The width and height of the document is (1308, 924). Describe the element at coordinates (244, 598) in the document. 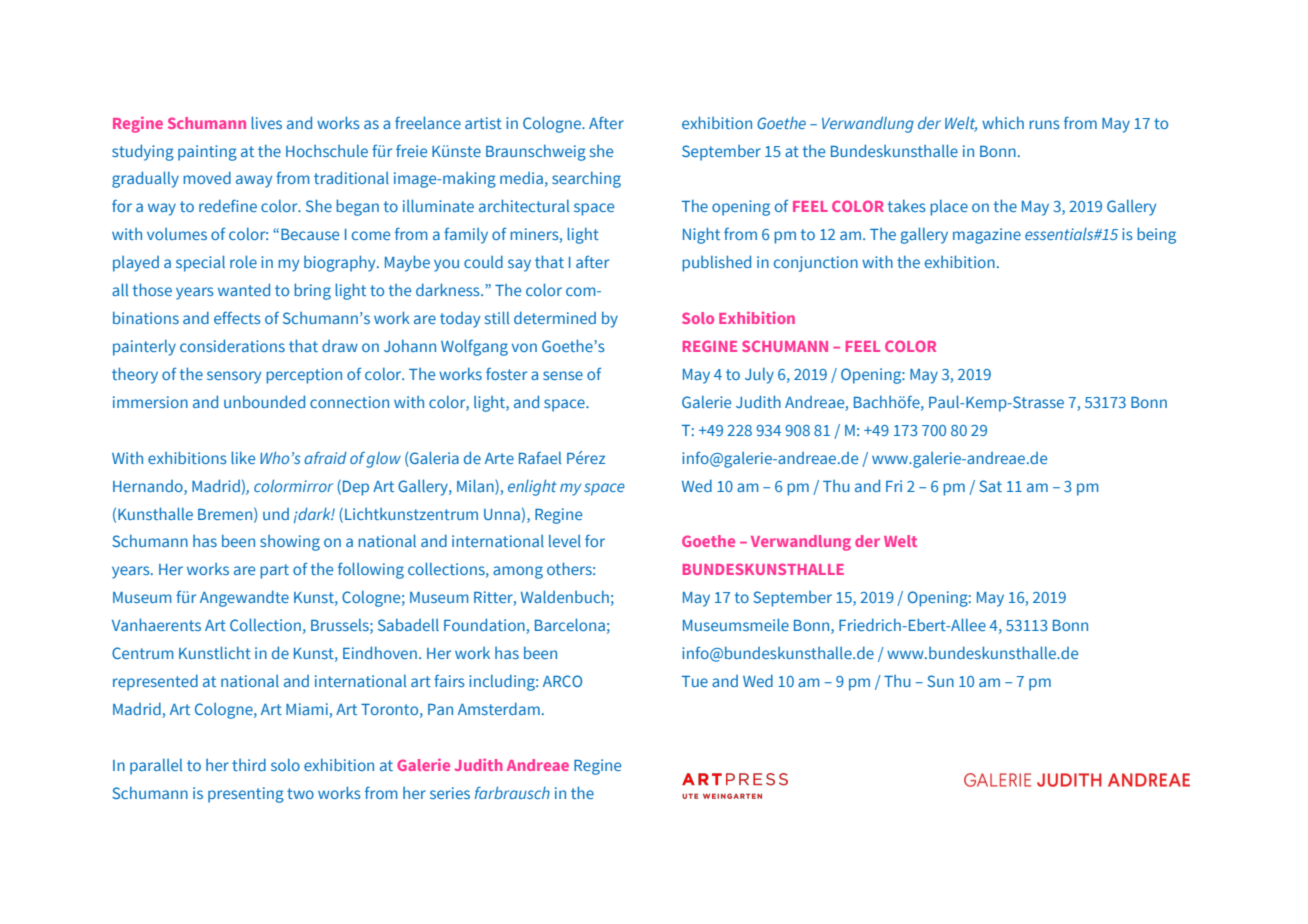

I see `Angewandte` at that location.
